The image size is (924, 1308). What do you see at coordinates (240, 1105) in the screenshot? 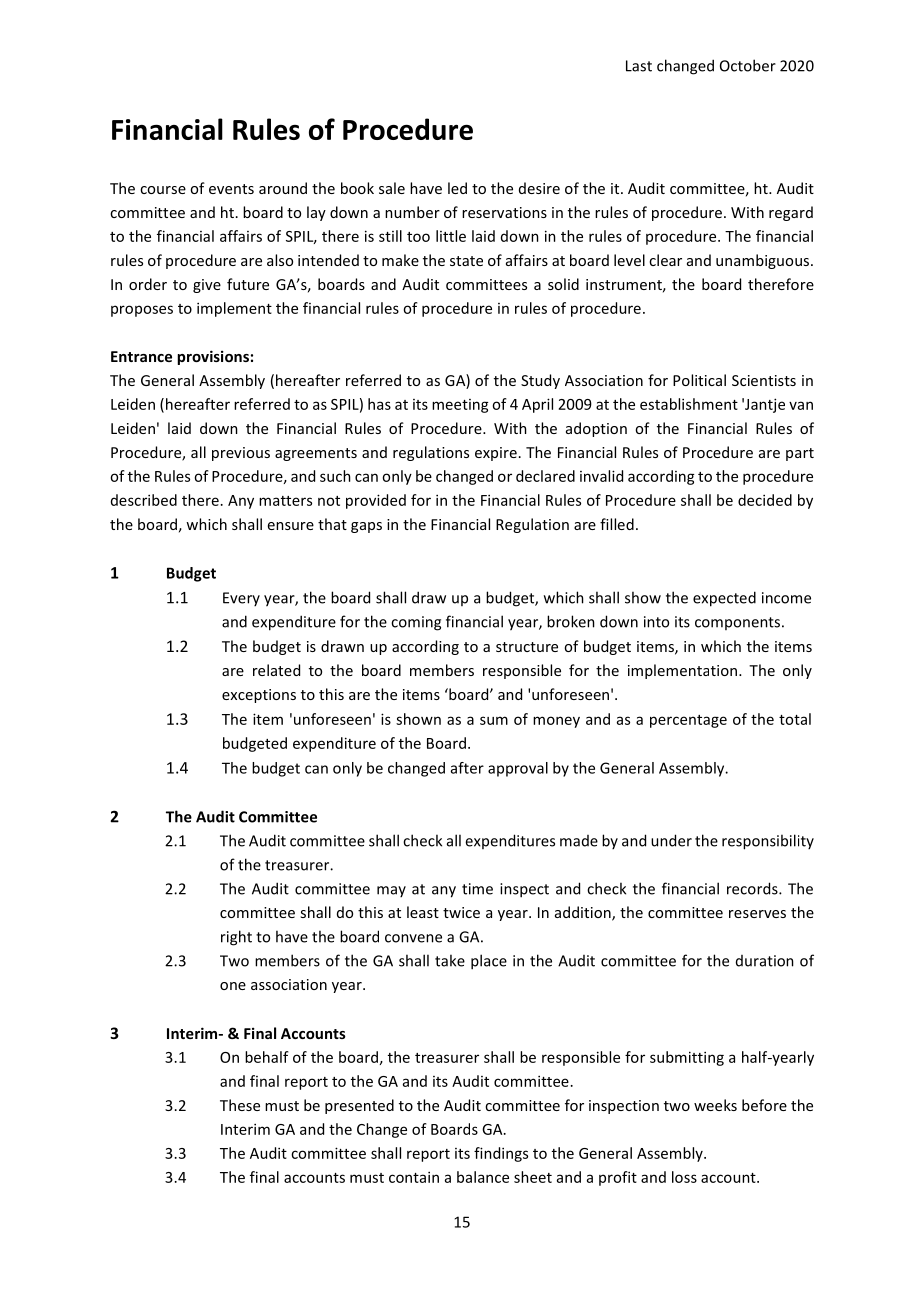
I see `These` at bounding box center [240, 1105].
